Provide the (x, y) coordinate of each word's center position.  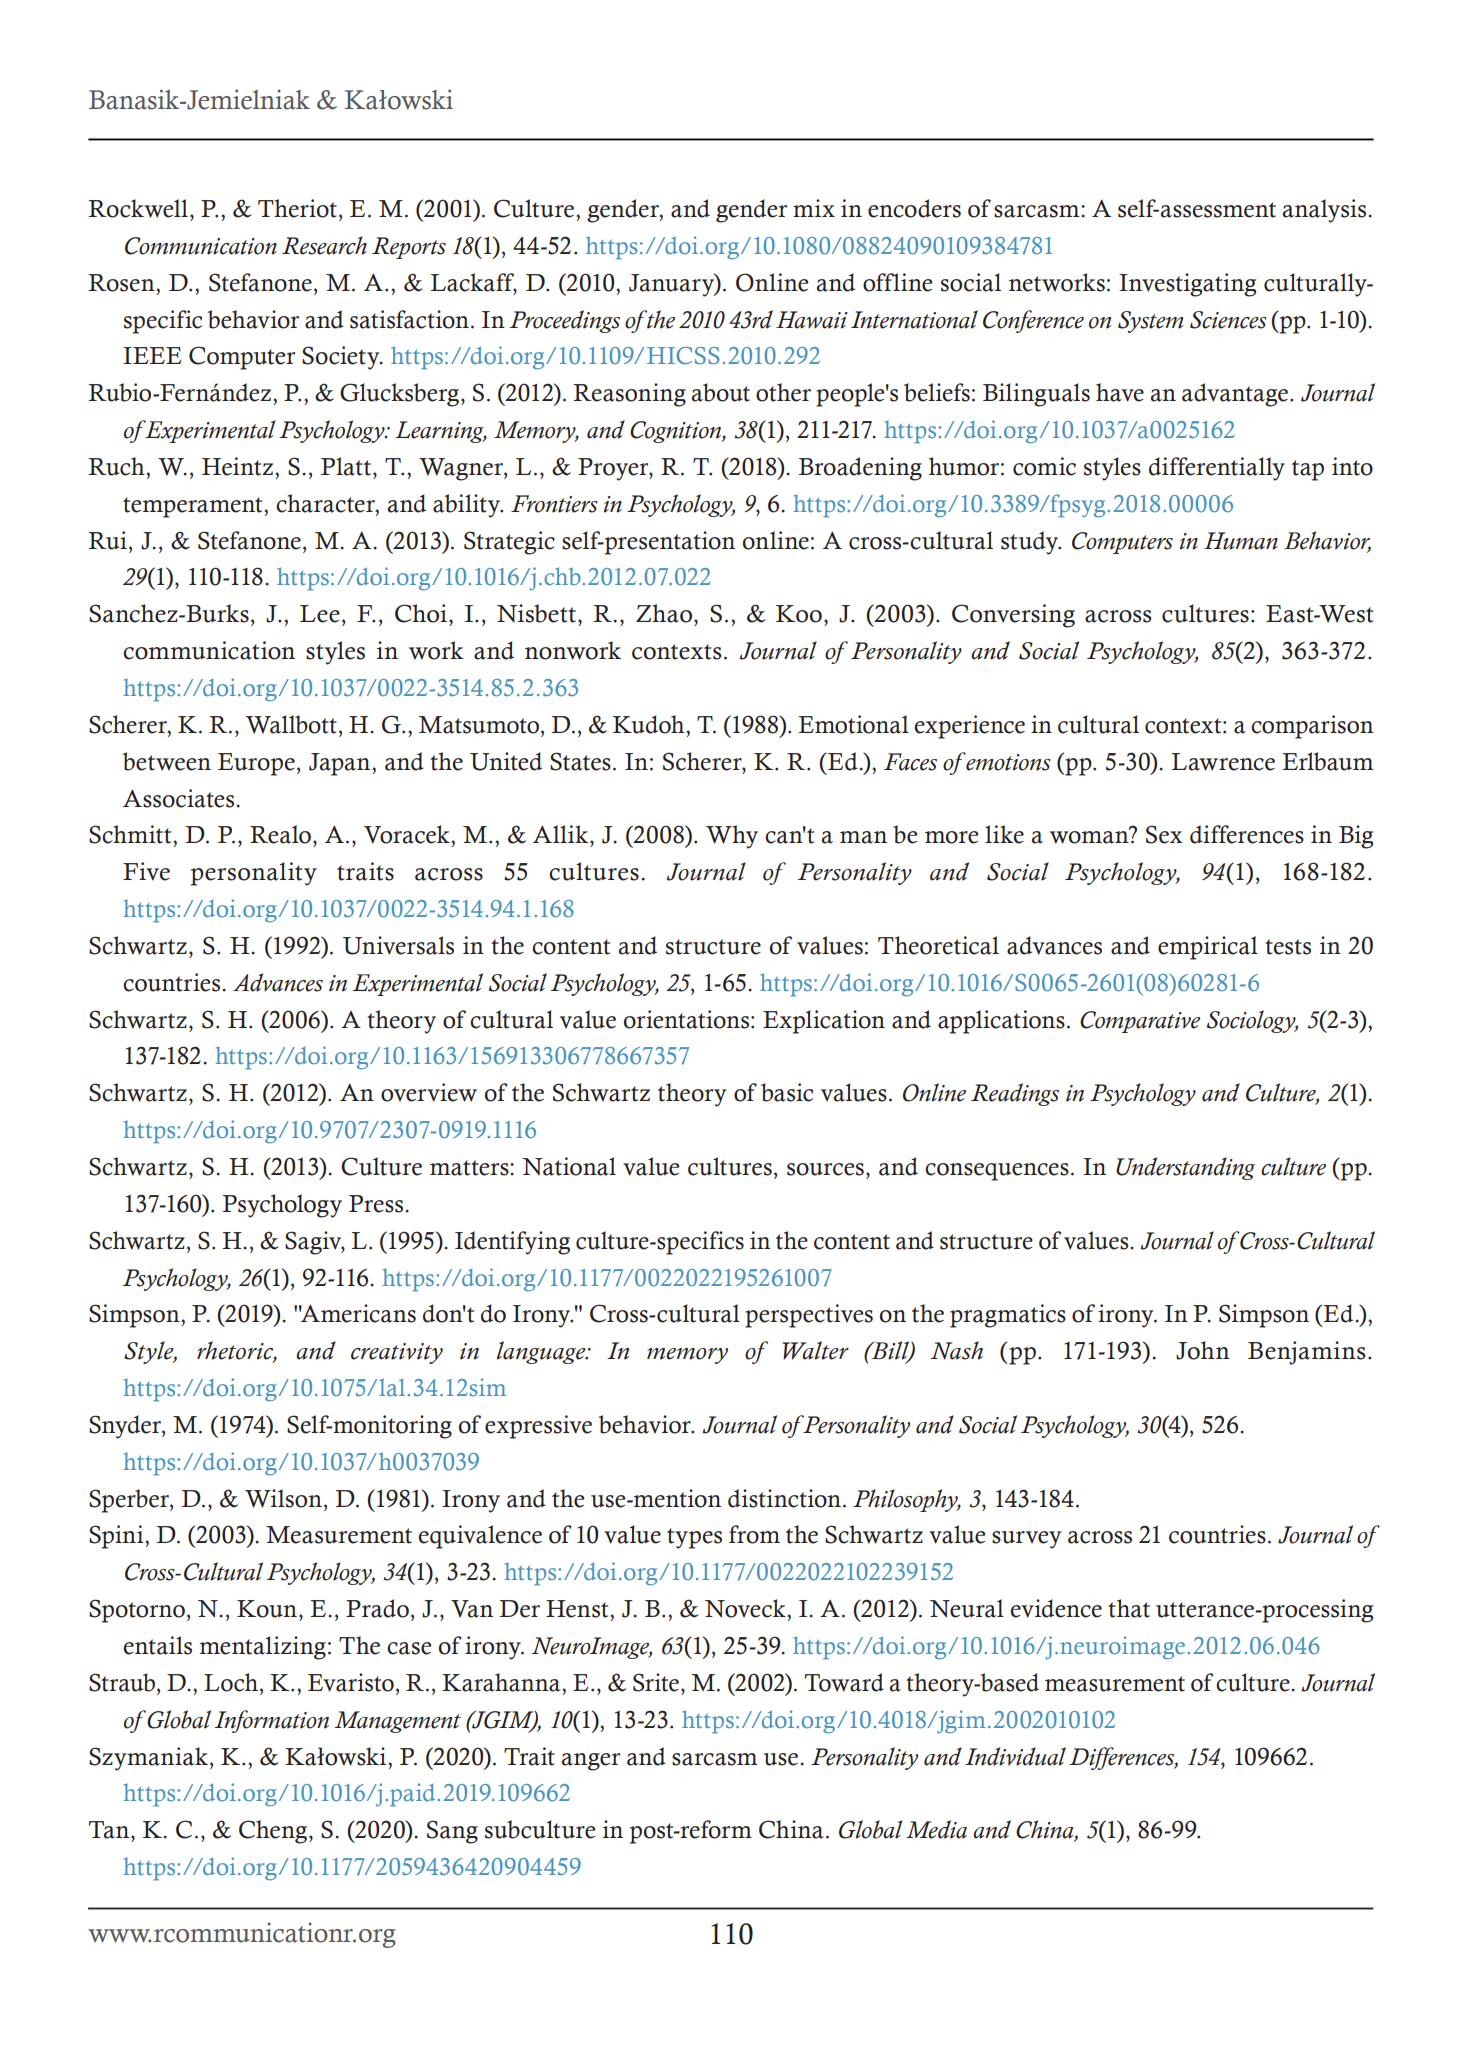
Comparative (1140, 1022)
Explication (824, 1022)
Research (324, 245)
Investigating (1187, 285)
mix (814, 208)
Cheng (274, 1832)
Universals (398, 945)
